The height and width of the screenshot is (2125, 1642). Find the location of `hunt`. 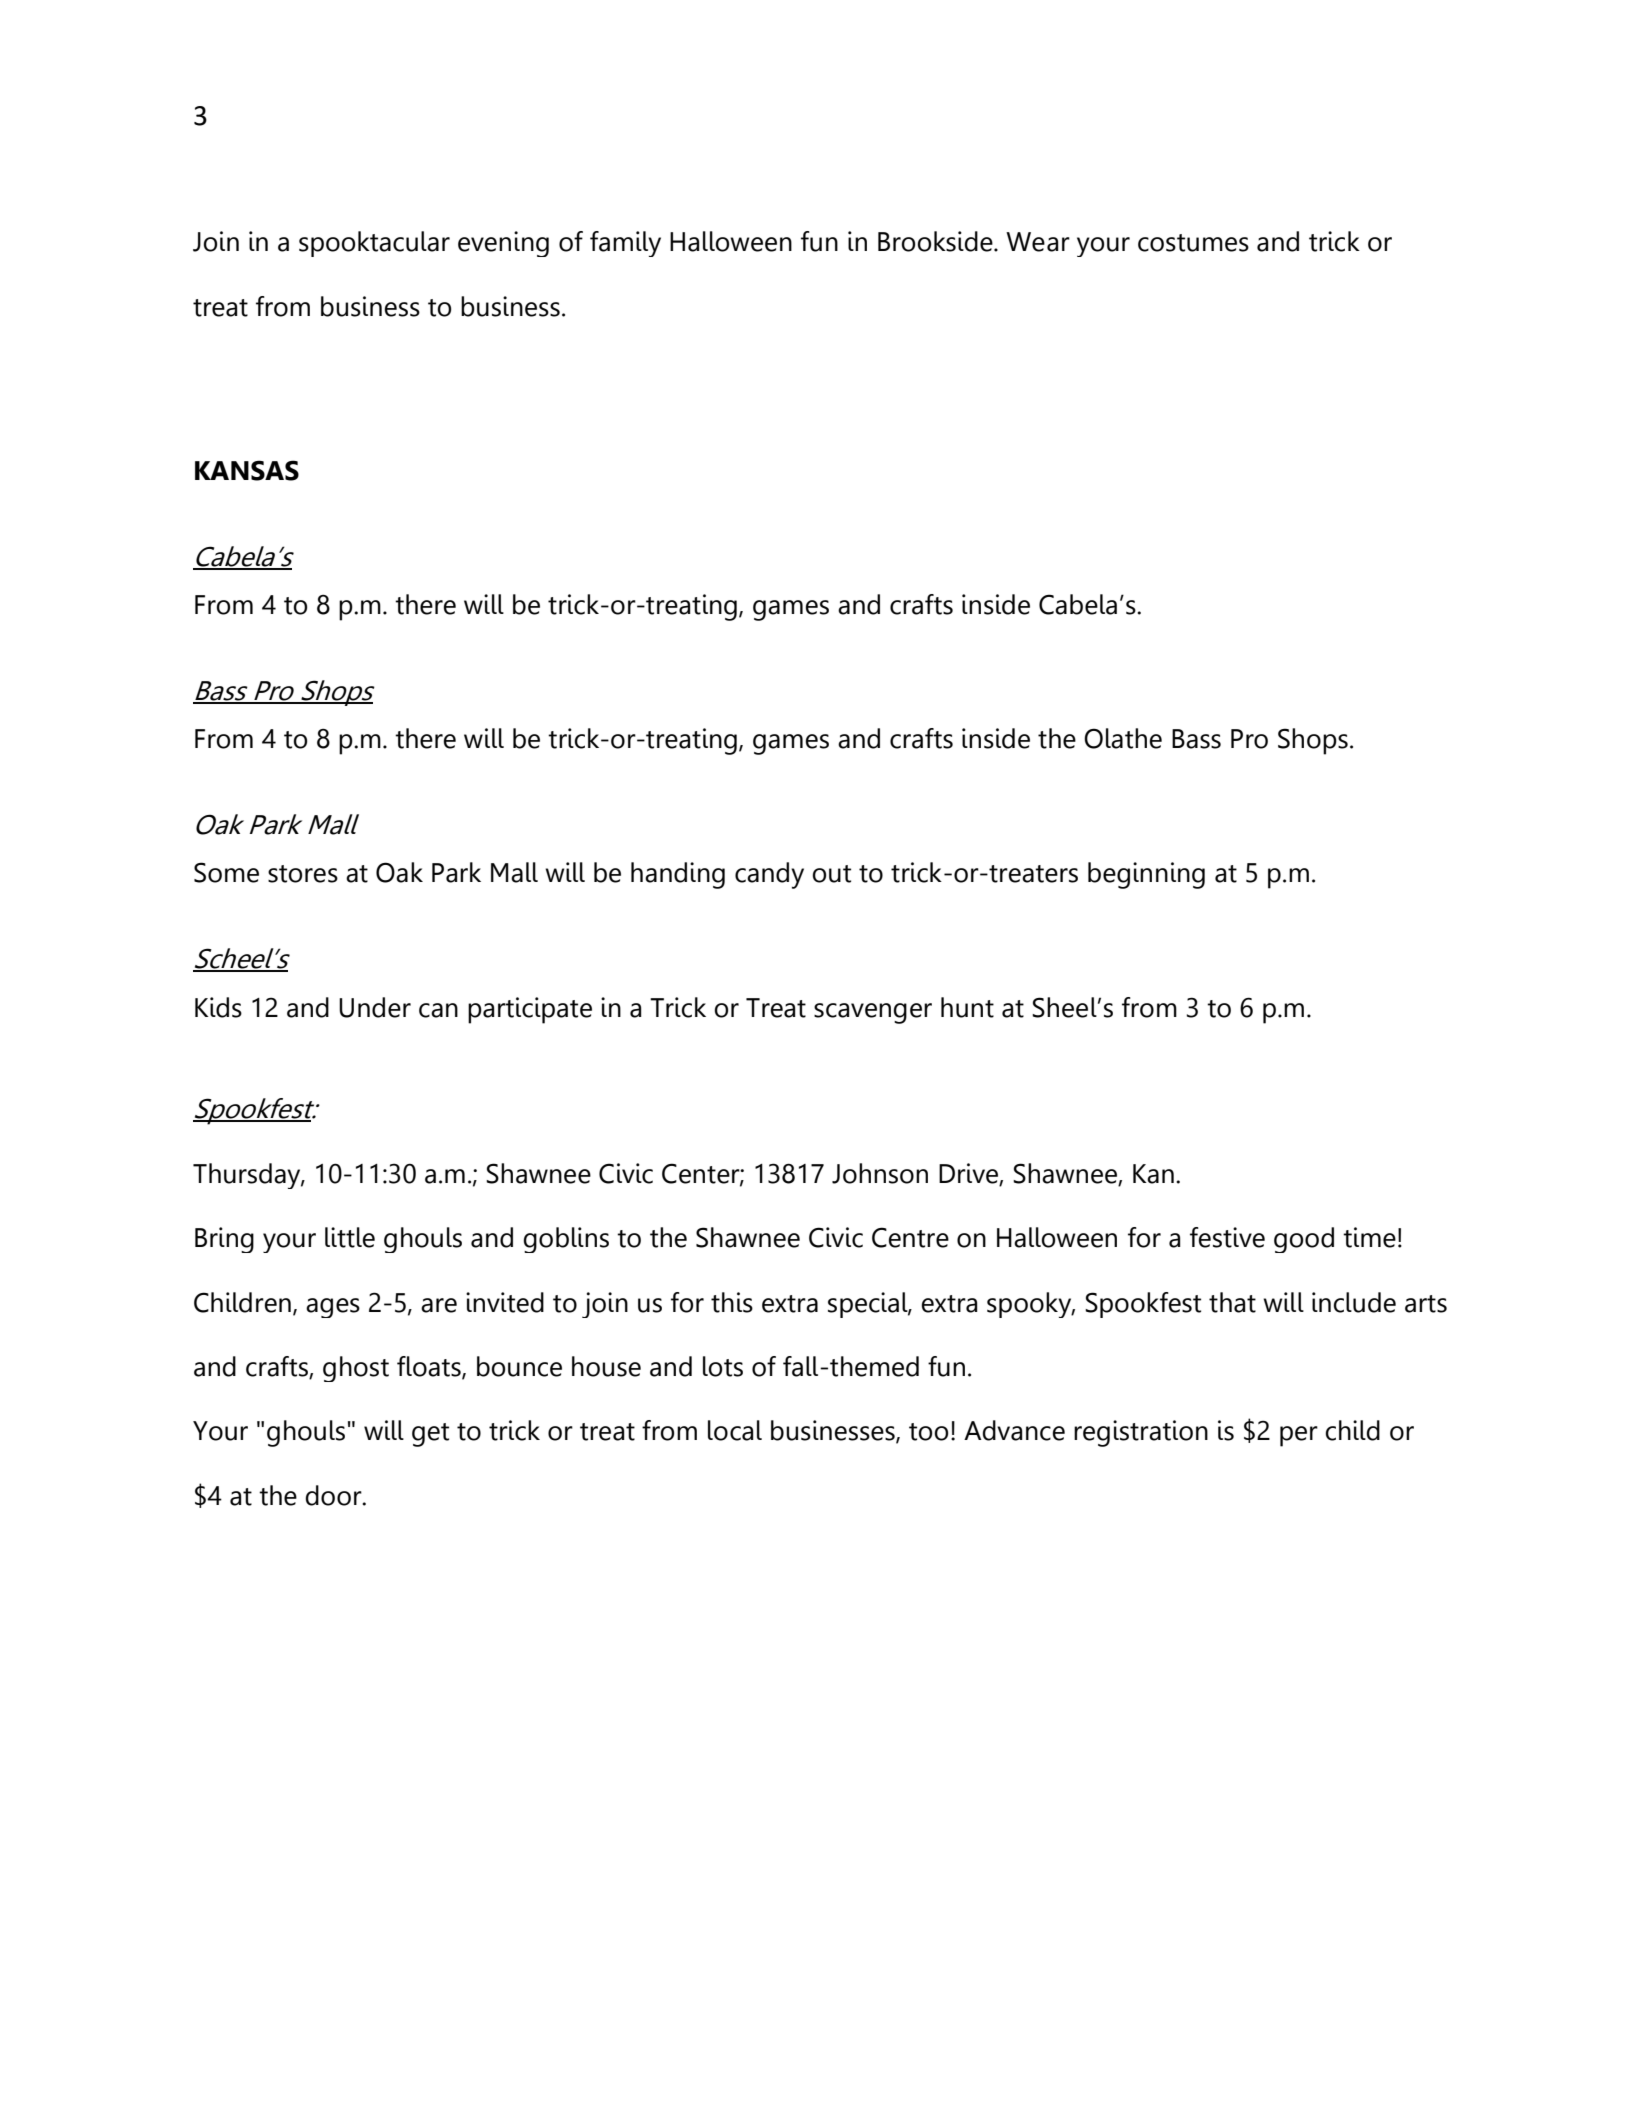

hunt is located at coordinates (967, 1007).
